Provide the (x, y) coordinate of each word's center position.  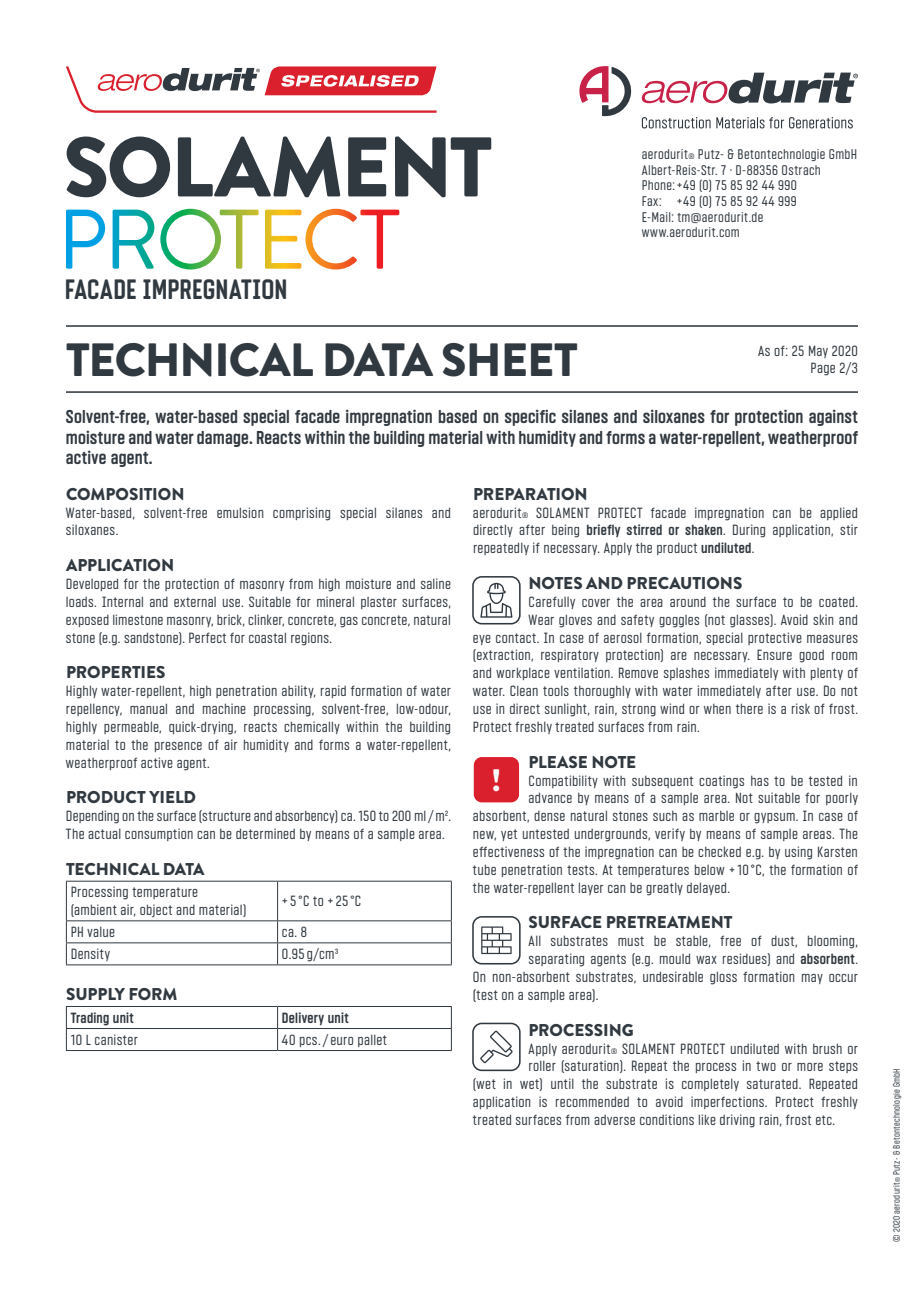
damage (224, 439)
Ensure (774, 654)
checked (719, 851)
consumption (159, 834)
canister (116, 1039)
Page (823, 369)
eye (482, 640)
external (195, 602)
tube (484, 869)
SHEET (510, 360)
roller (542, 1066)
